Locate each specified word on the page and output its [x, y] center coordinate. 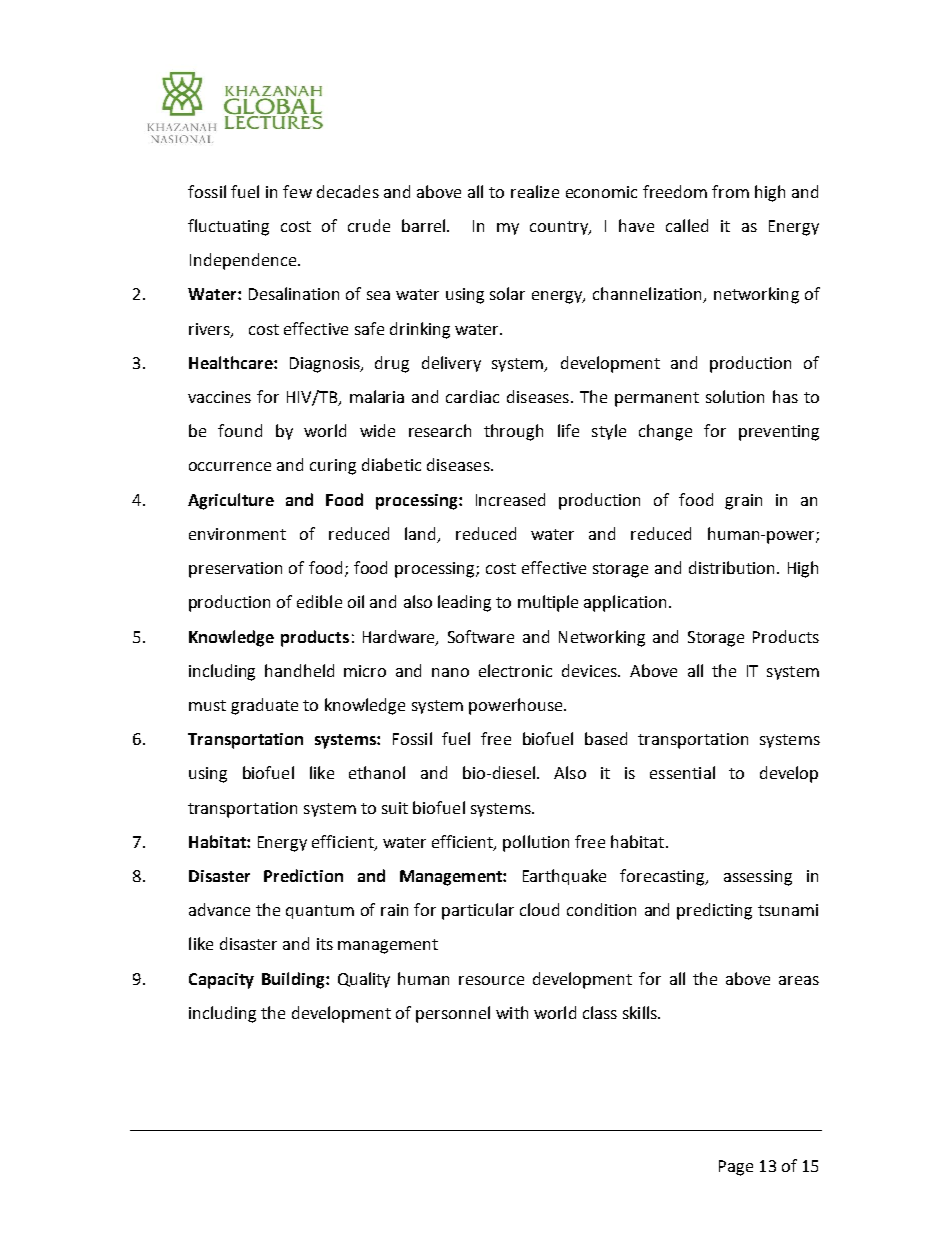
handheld [299, 670]
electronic [515, 670]
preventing [779, 433]
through [513, 432]
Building [294, 980]
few [297, 191]
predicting [714, 911]
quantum [320, 912]
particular [478, 911]
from [730, 191]
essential [682, 772]
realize [535, 191]
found [240, 430]
